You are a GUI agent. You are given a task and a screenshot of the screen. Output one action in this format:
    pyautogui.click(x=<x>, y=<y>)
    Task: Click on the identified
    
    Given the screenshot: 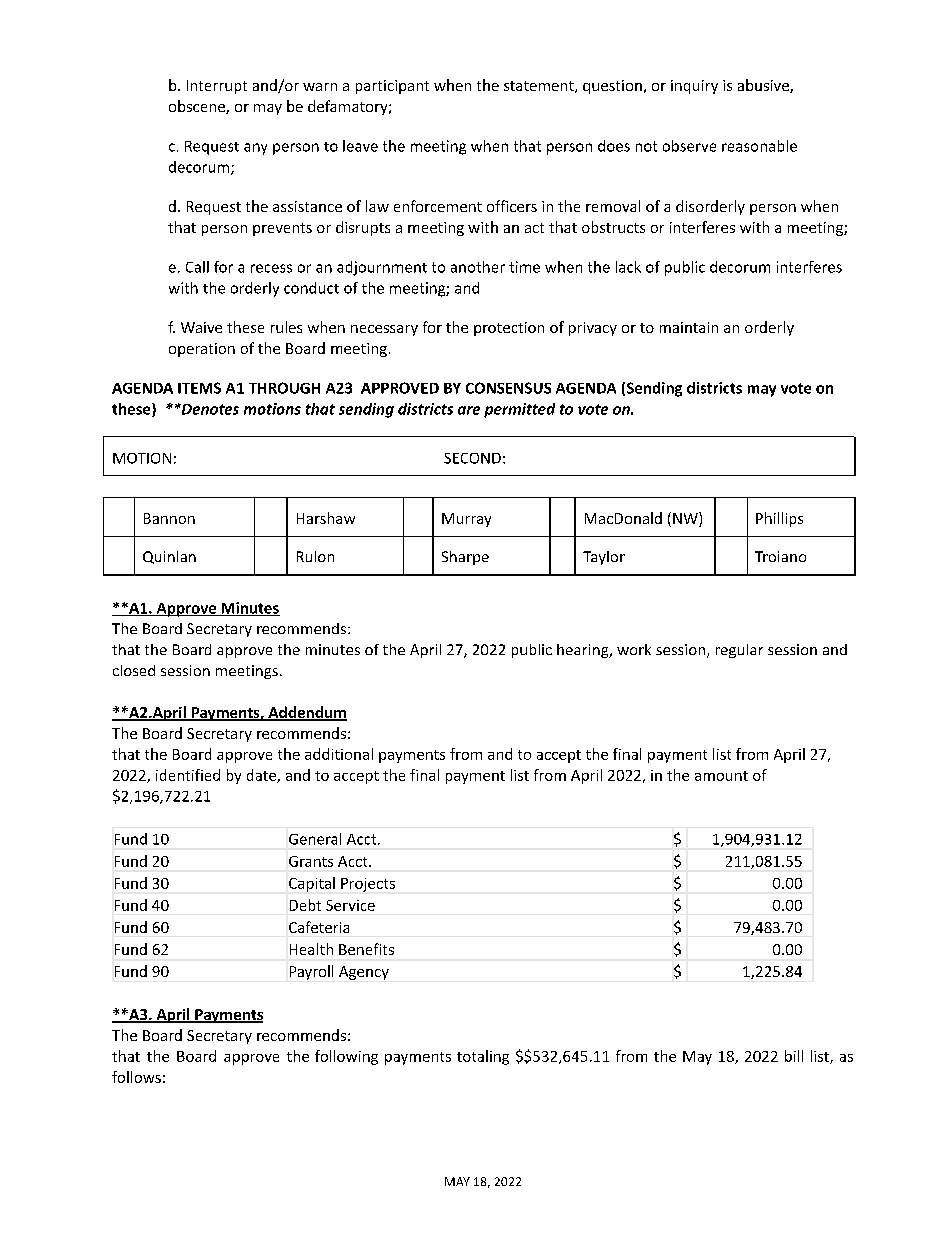 What is the action you would take?
    pyautogui.click(x=188, y=775)
